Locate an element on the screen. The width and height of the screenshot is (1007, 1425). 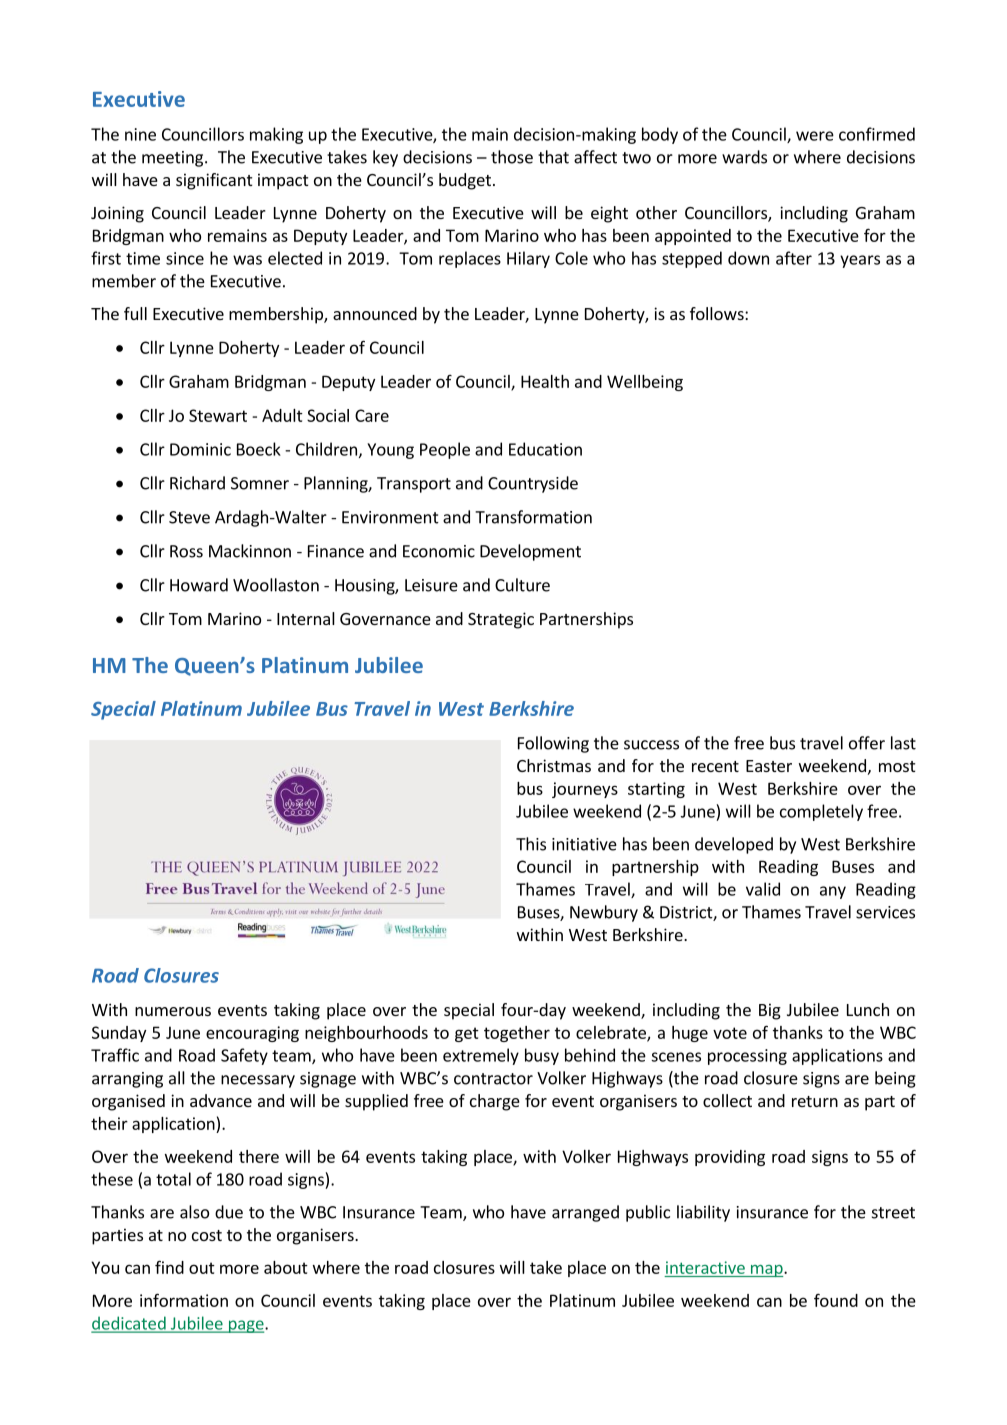
information is located at coordinates (184, 1300).
